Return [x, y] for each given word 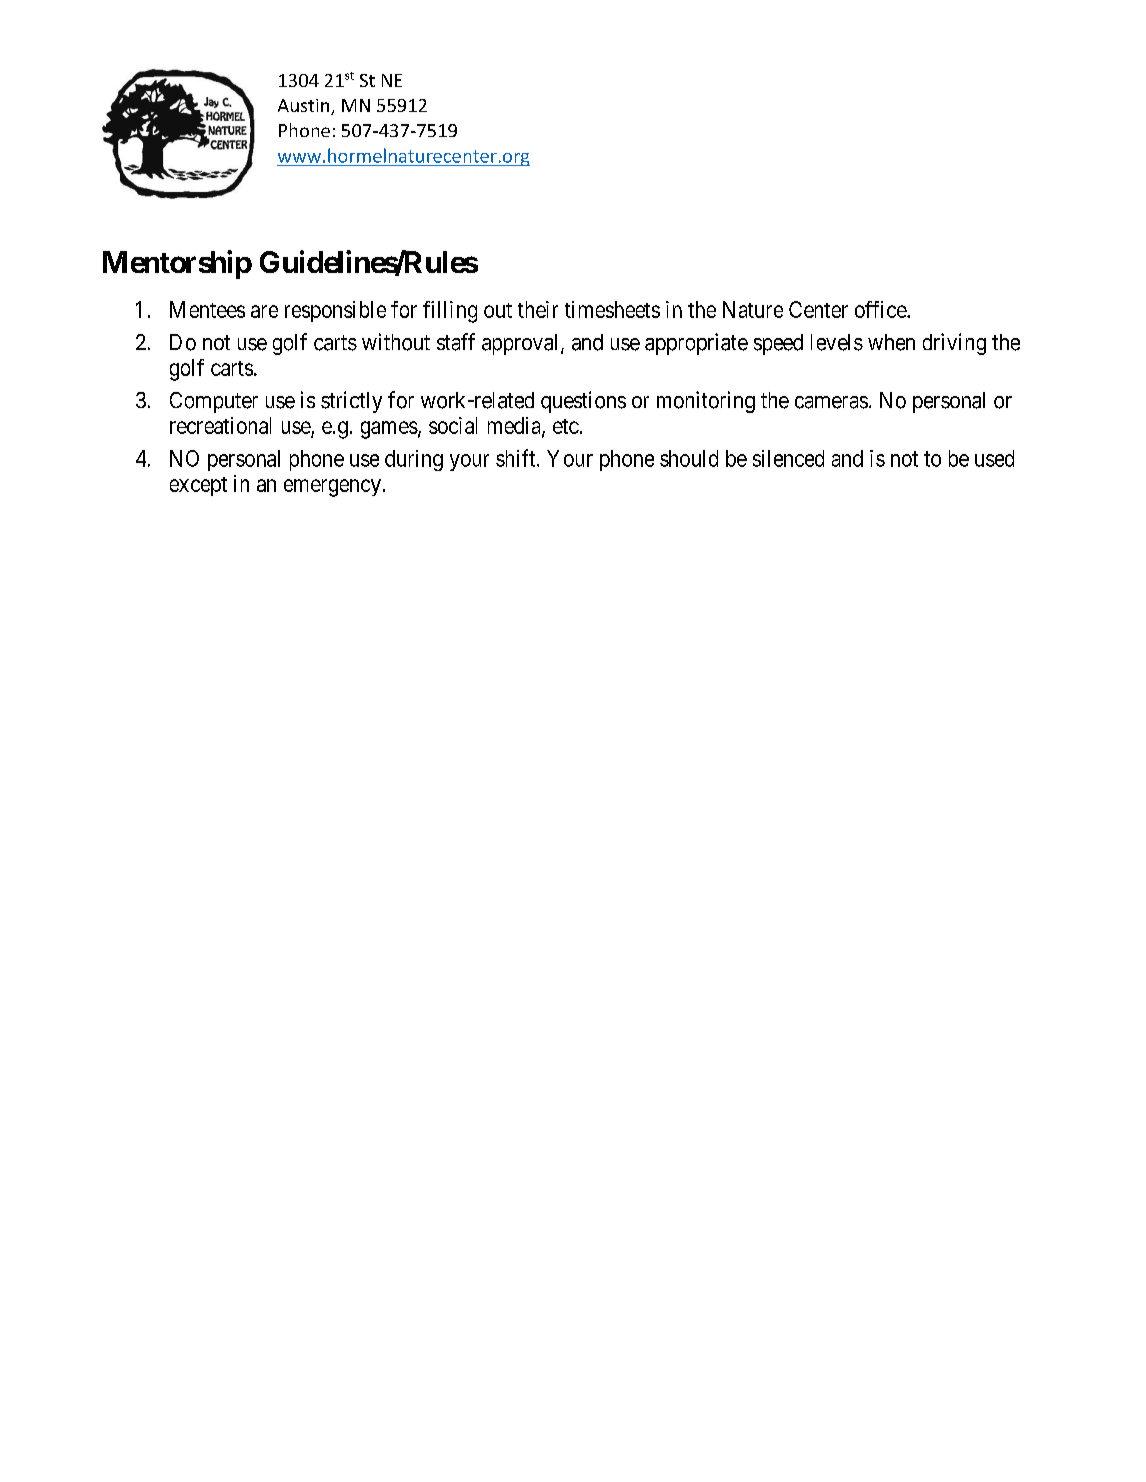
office [881, 309]
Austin [305, 107]
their [538, 309]
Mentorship [177, 264]
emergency [332, 488]
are [264, 311]
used [994, 458]
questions [583, 402]
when [891, 342]
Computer [214, 402]
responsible [335, 311]
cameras [831, 402]
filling [450, 312]
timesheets [612, 309]
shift [517, 458]
